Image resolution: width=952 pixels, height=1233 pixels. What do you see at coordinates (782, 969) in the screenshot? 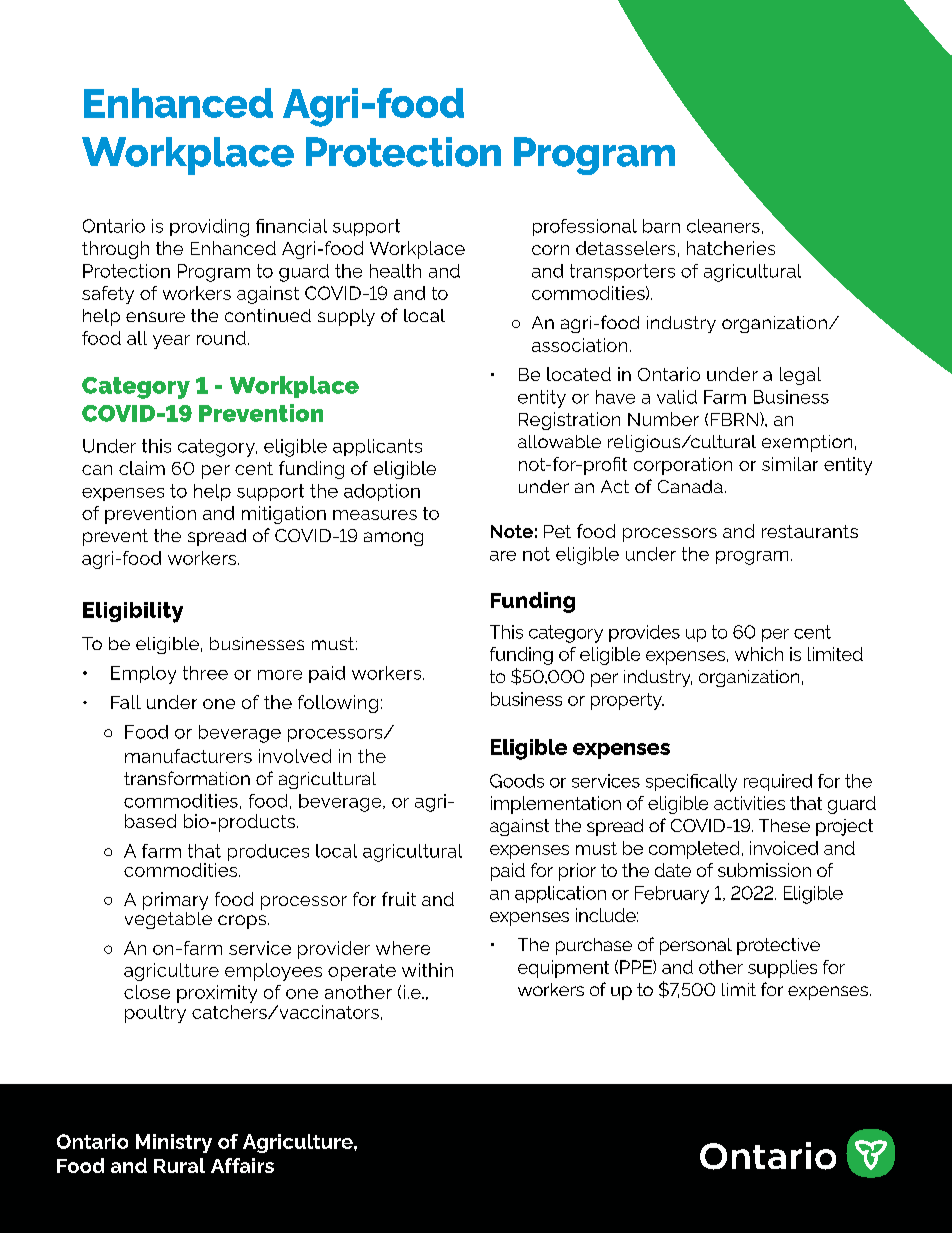
I see `supplies` at bounding box center [782, 969].
